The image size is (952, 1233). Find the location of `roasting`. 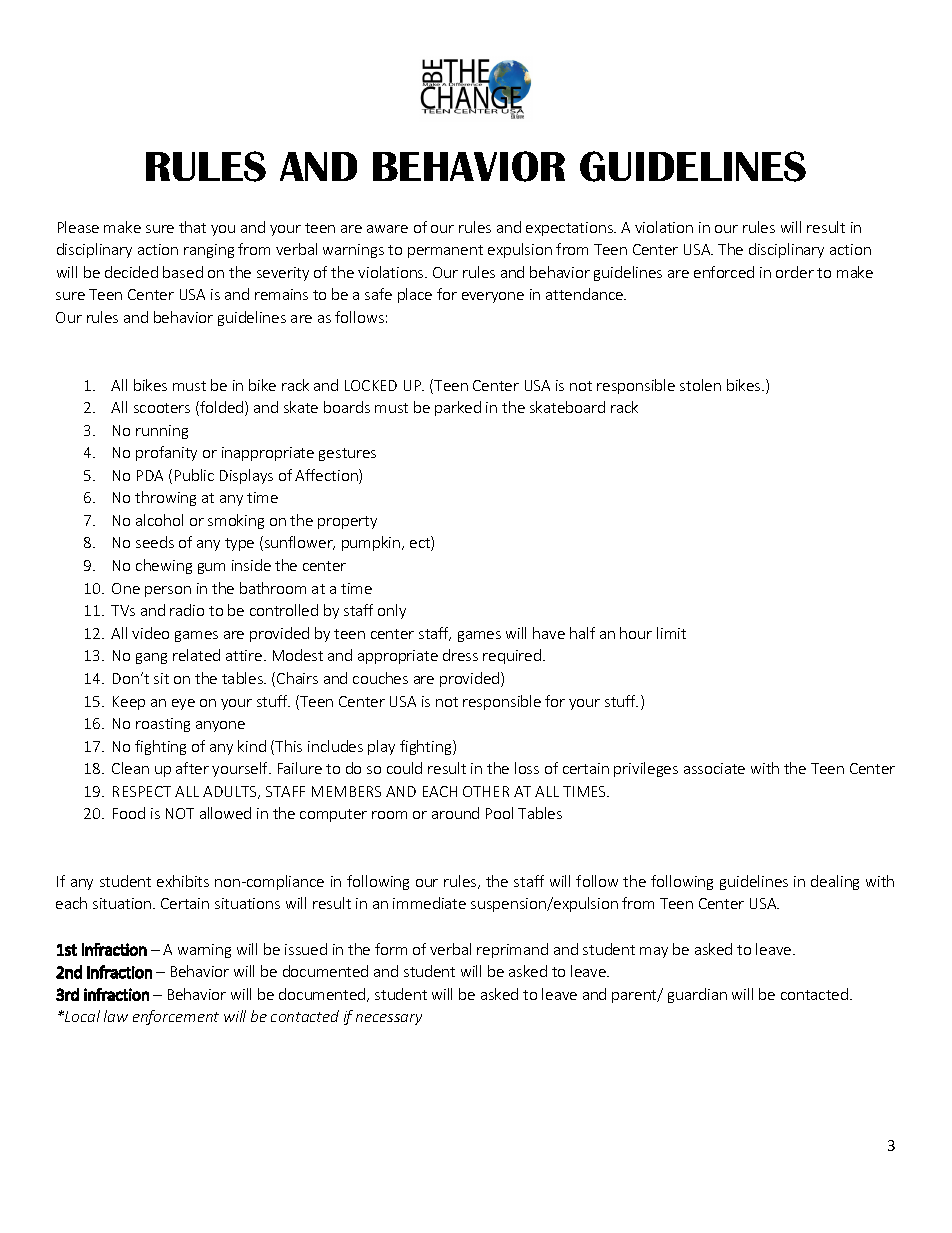

roasting is located at coordinates (163, 725).
